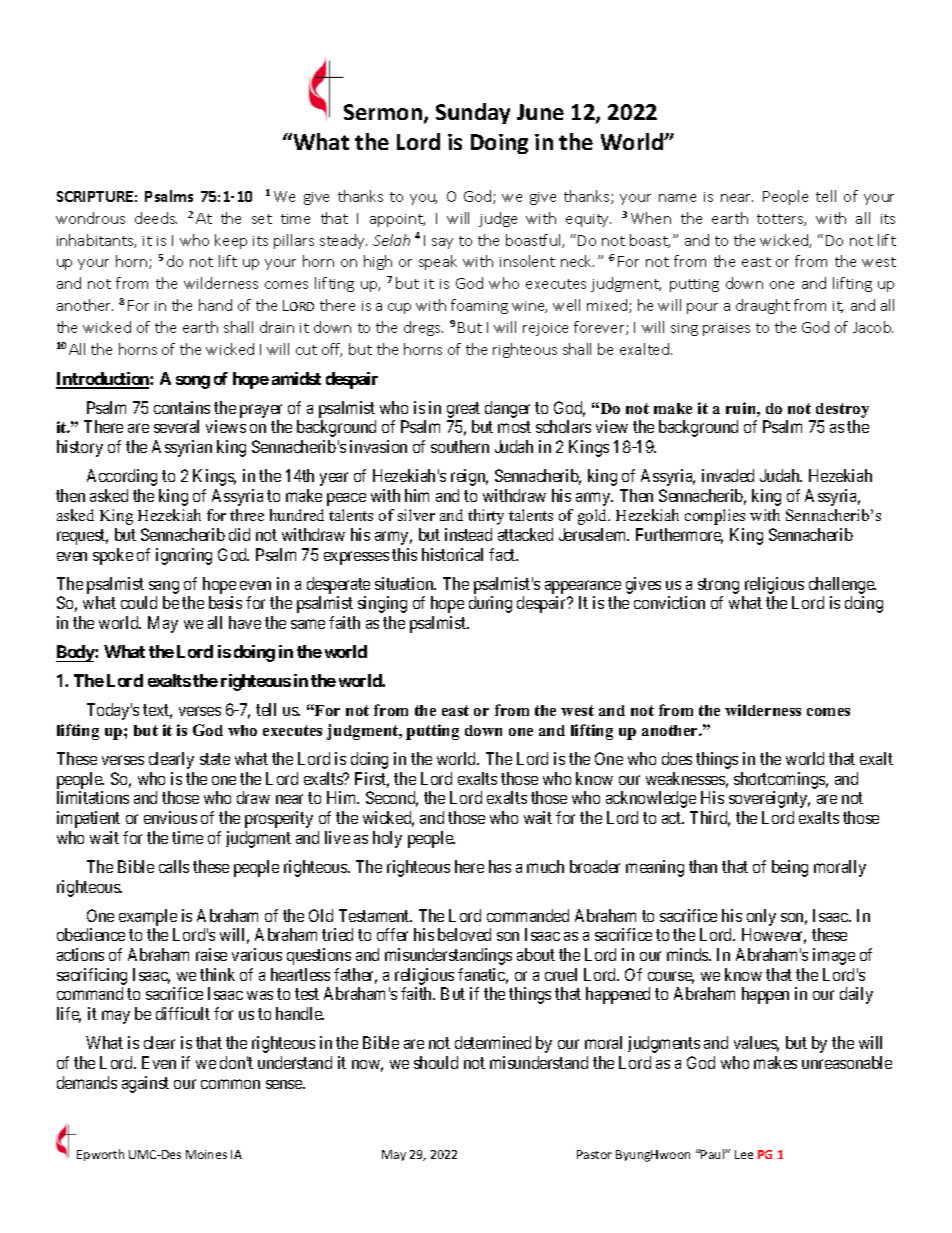 Image resolution: width=952 pixels, height=1233 pixels. What do you see at coordinates (677, 198) in the screenshot?
I see `name` at bounding box center [677, 198].
